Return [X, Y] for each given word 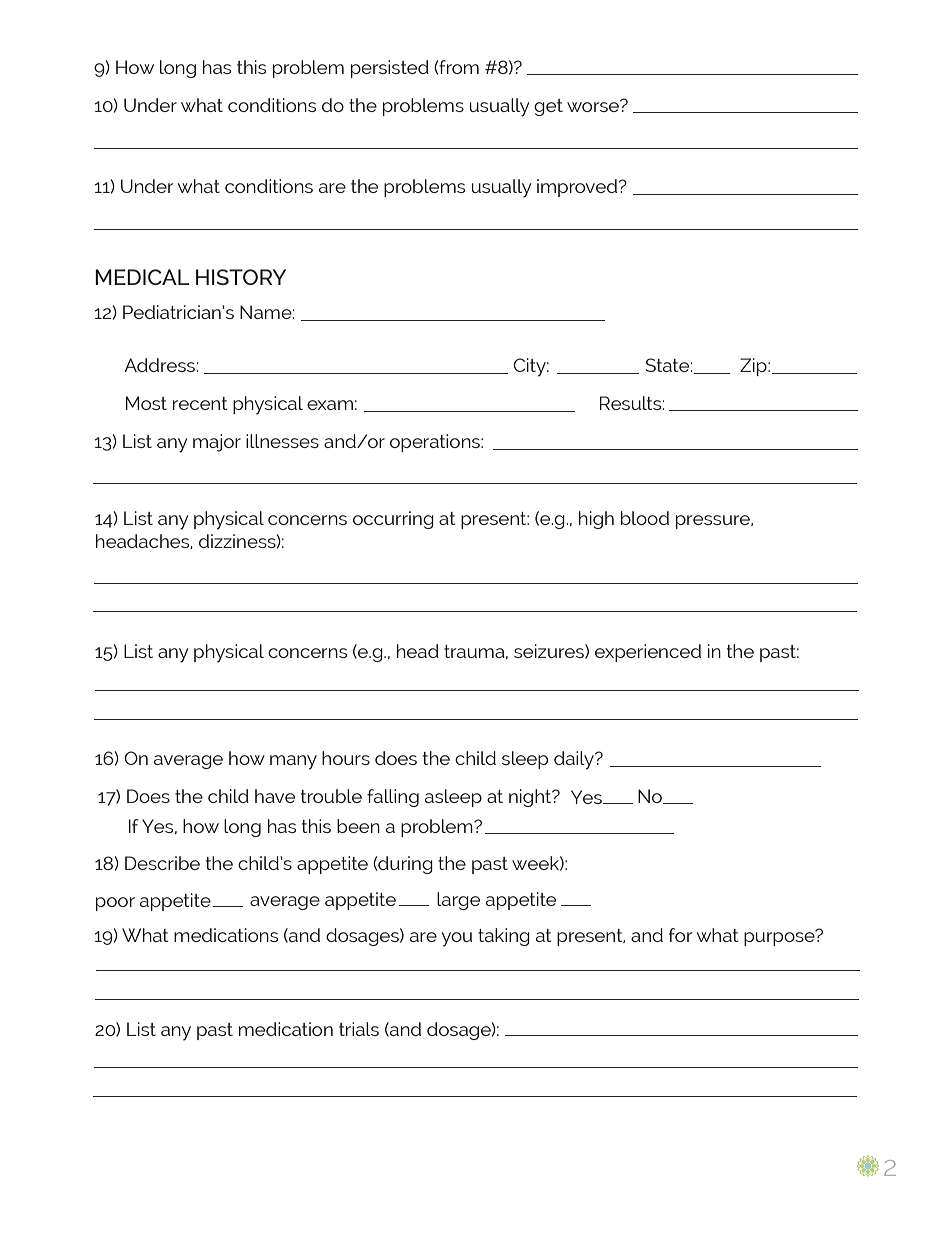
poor [115, 904]
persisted [390, 69]
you [456, 939]
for [680, 935]
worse [594, 105]
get [548, 107]
